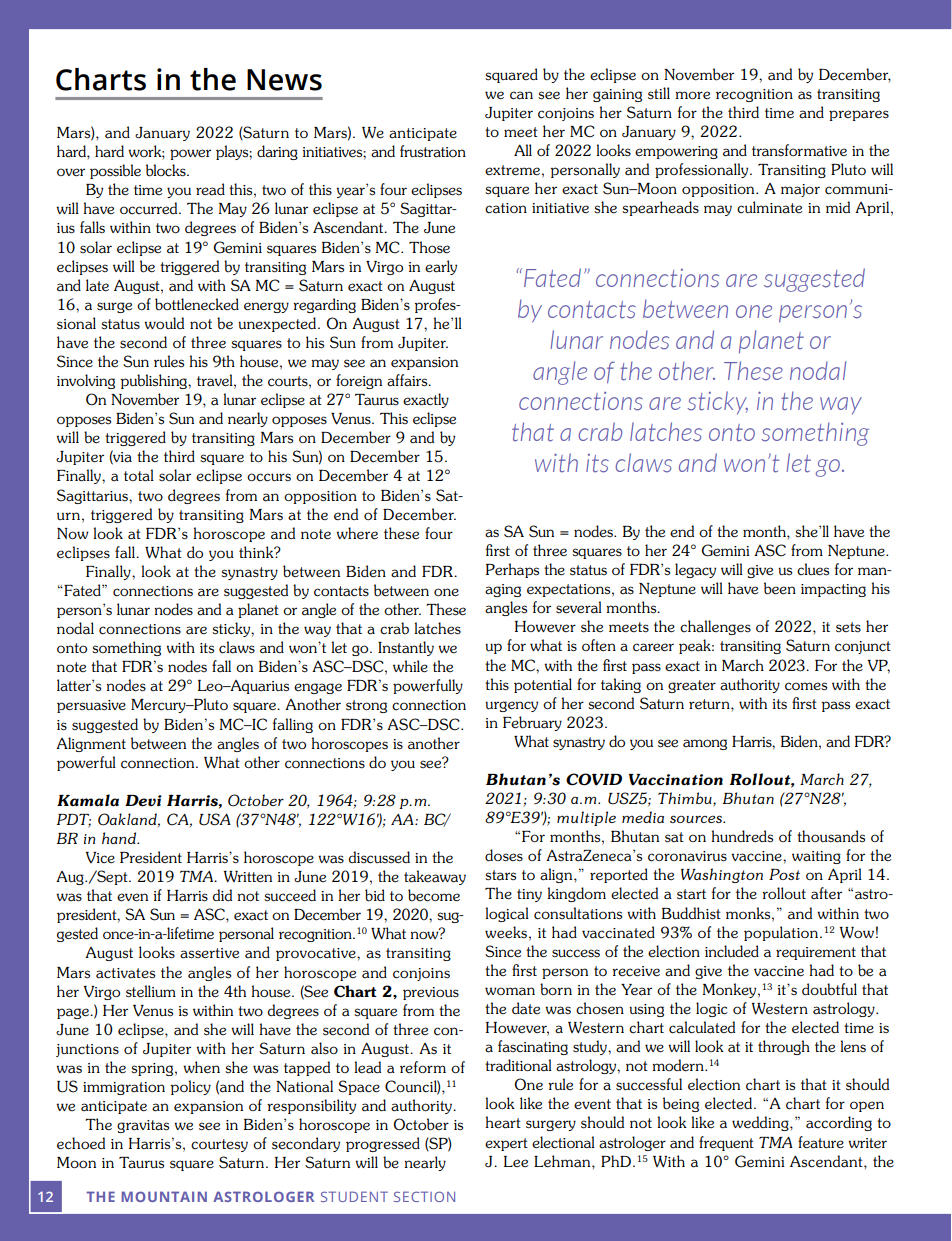 Image resolution: width=952 pixels, height=1241 pixels. What do you see at coordinates (91, 706) in the document?
I see `persuasive` at bounding box center [91, 706].
